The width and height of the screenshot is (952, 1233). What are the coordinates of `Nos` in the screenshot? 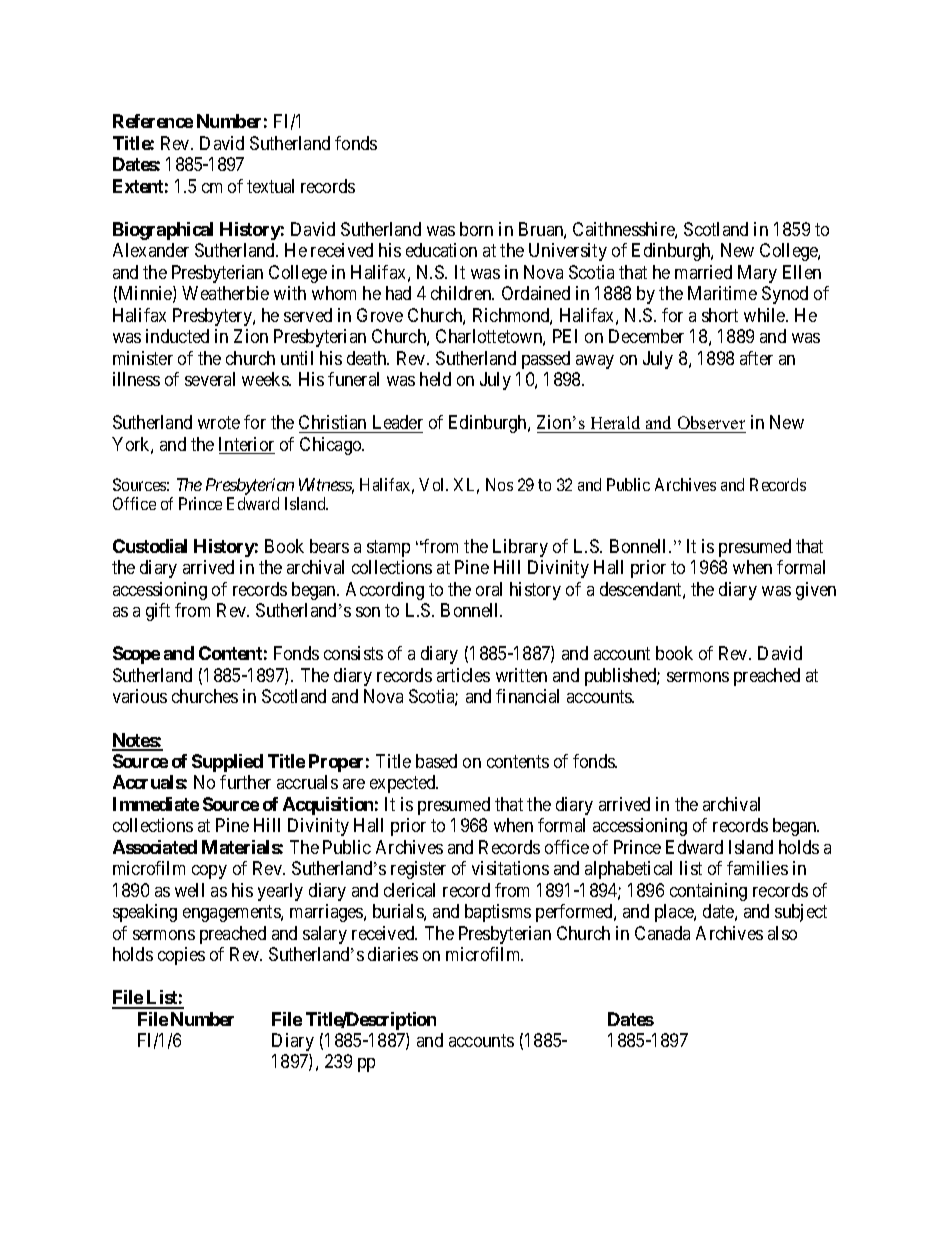 It's located at (499, 484).
